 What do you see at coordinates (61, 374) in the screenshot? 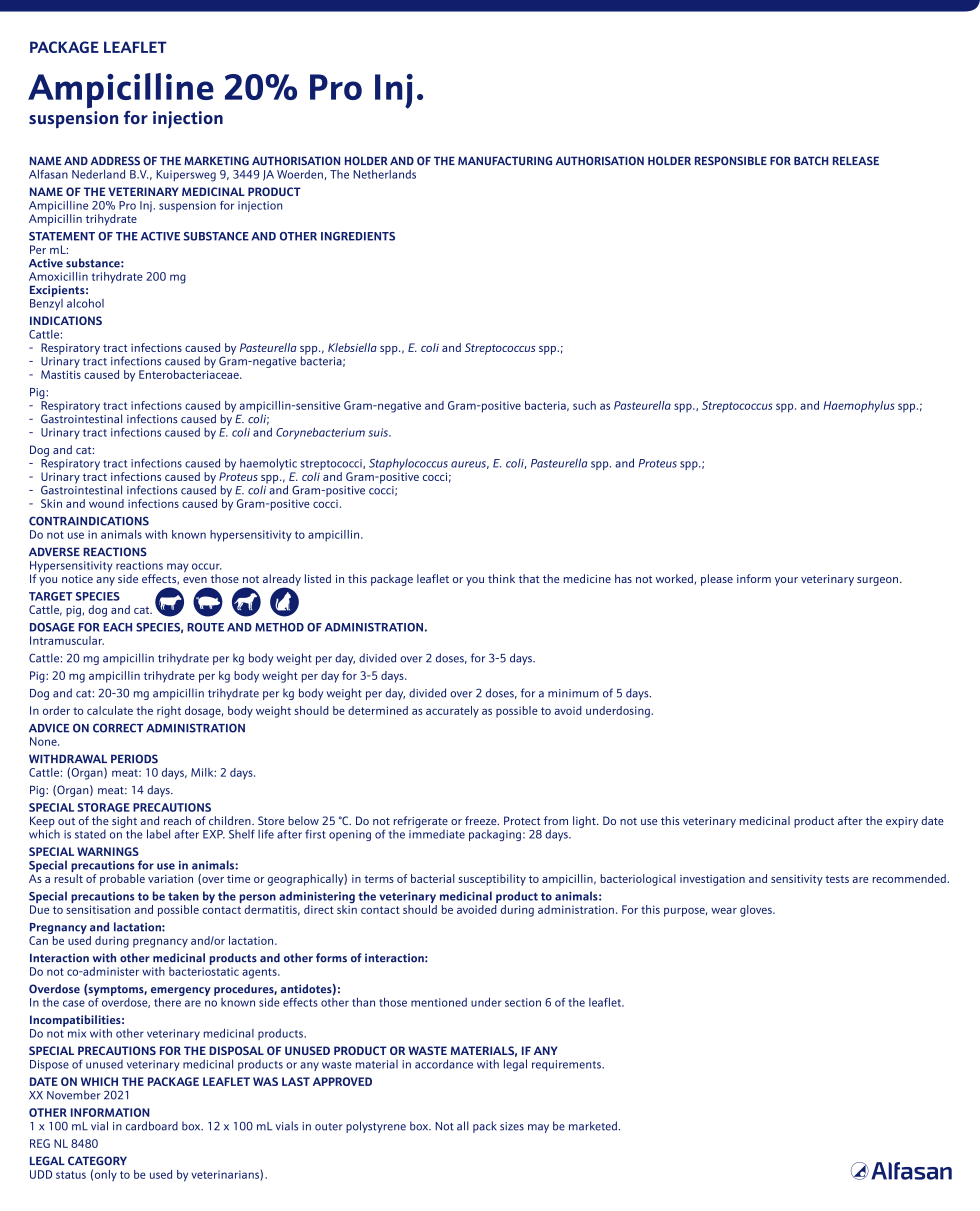
I see `Mastitis` at bounding box center [61, 374].
